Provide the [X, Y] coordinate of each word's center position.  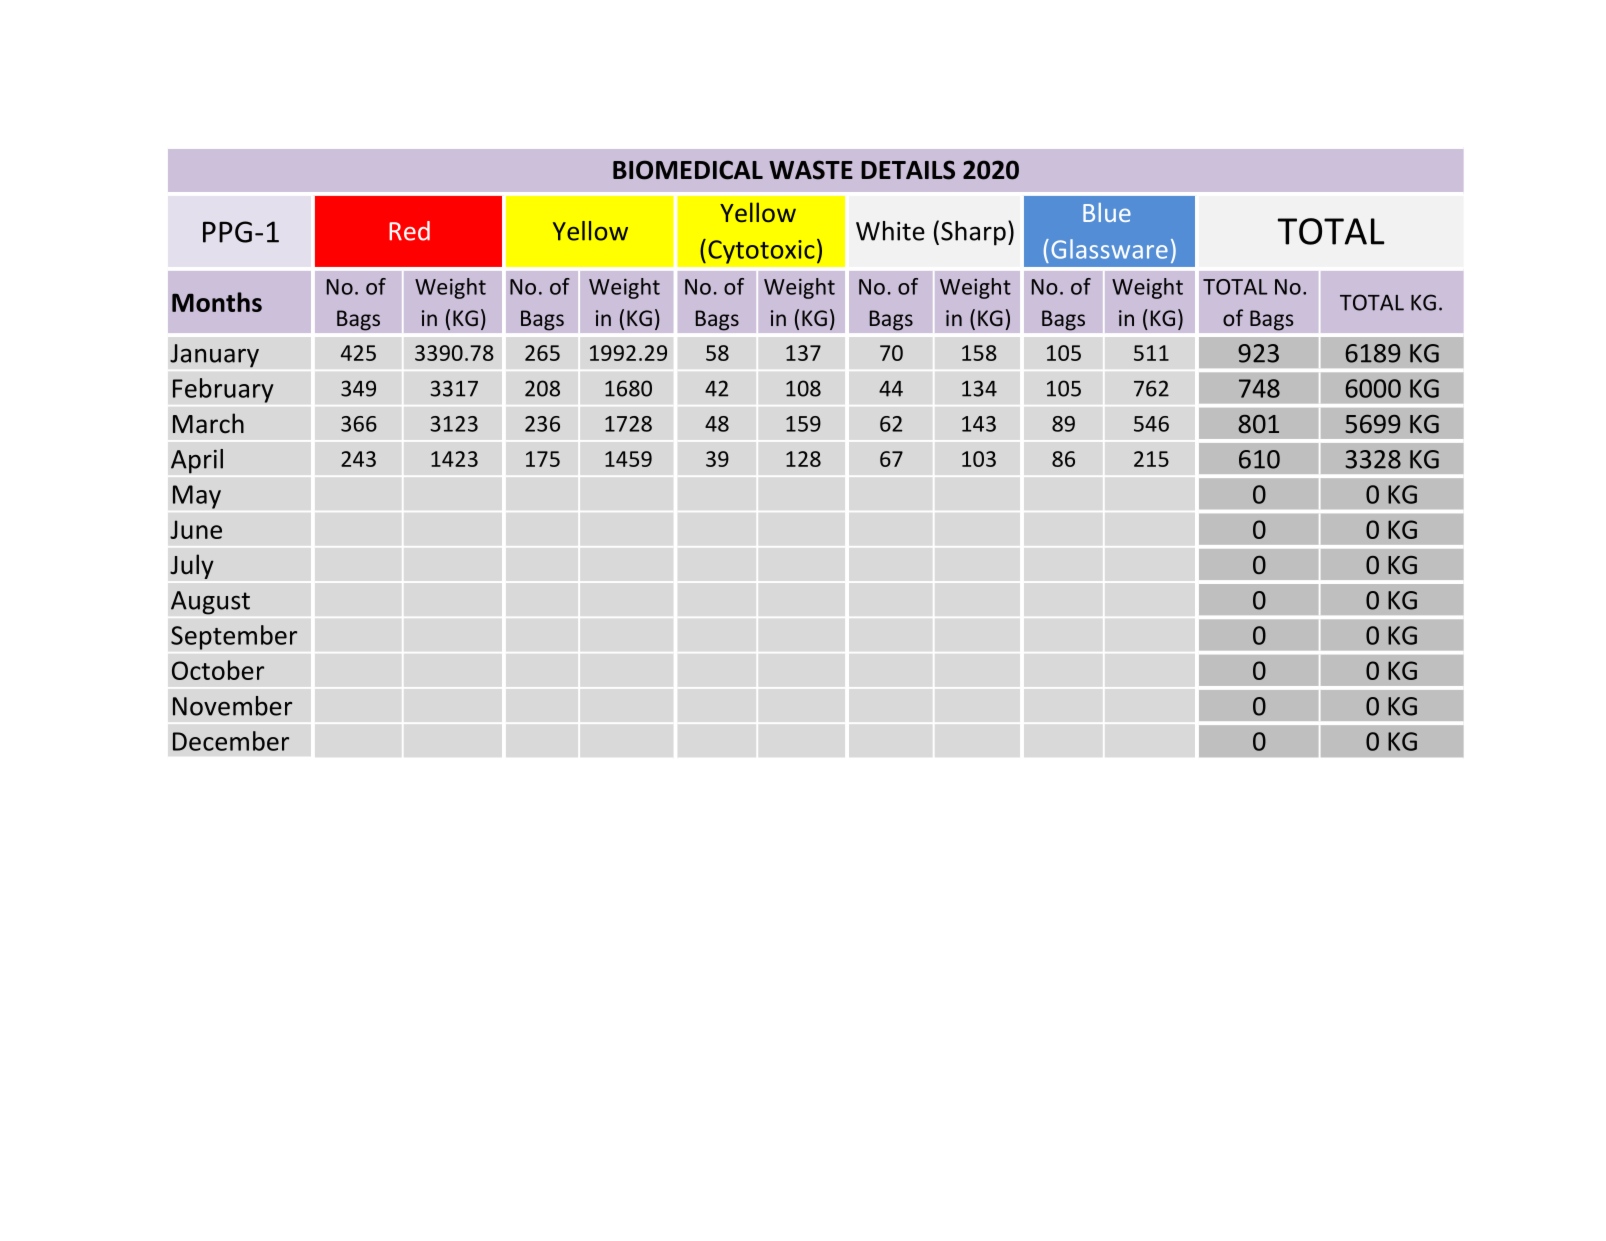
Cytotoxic [761, 252]
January [214, 356]
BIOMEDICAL [688, 170]
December [231, 741]
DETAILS [908, 170]
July [192, 566]
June [196, 529]
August [210, 603]
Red [409, 231]
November [232, 706]
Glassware [1109, 249]
